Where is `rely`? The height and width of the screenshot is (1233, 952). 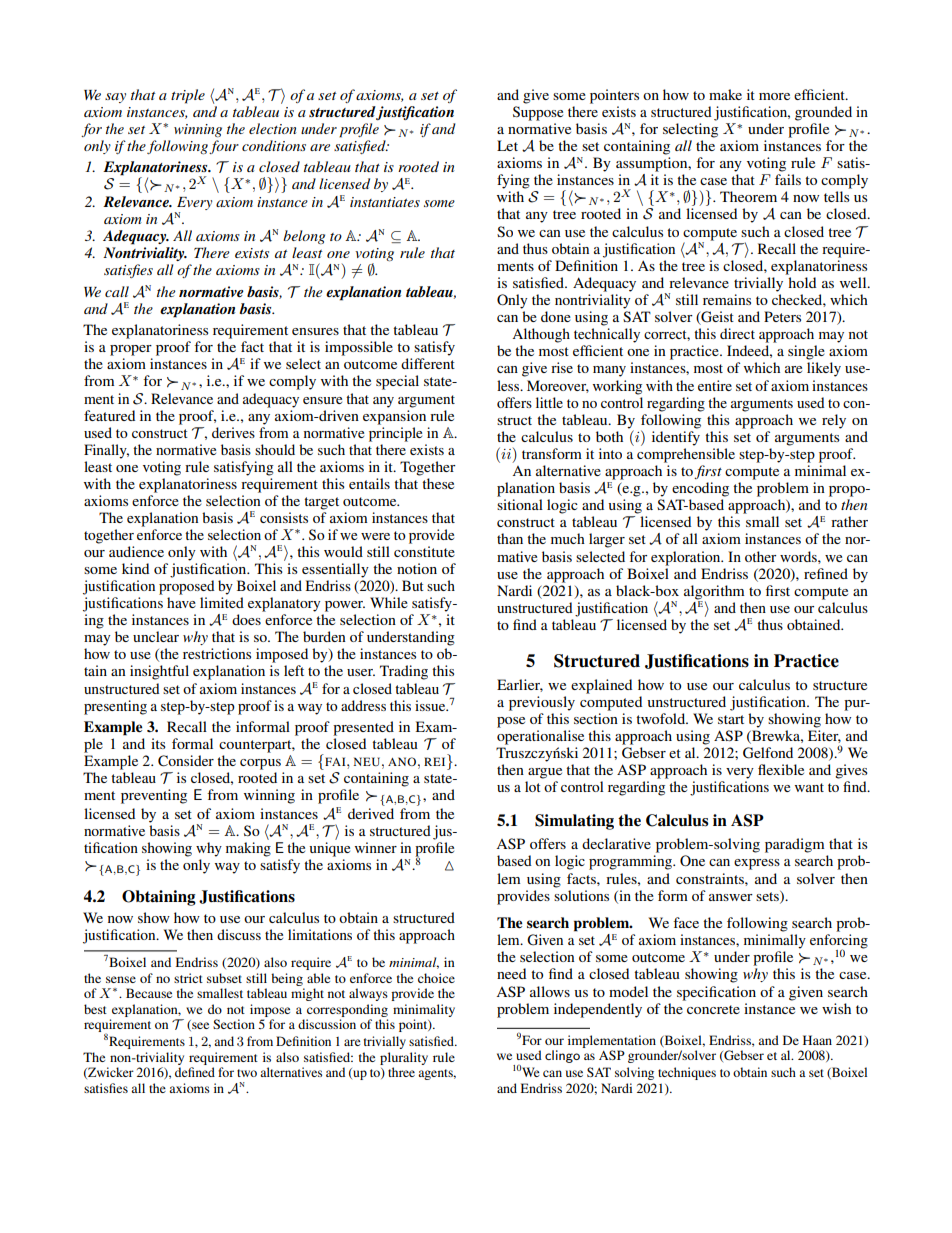 rely is located at coordinates (834, 421).
